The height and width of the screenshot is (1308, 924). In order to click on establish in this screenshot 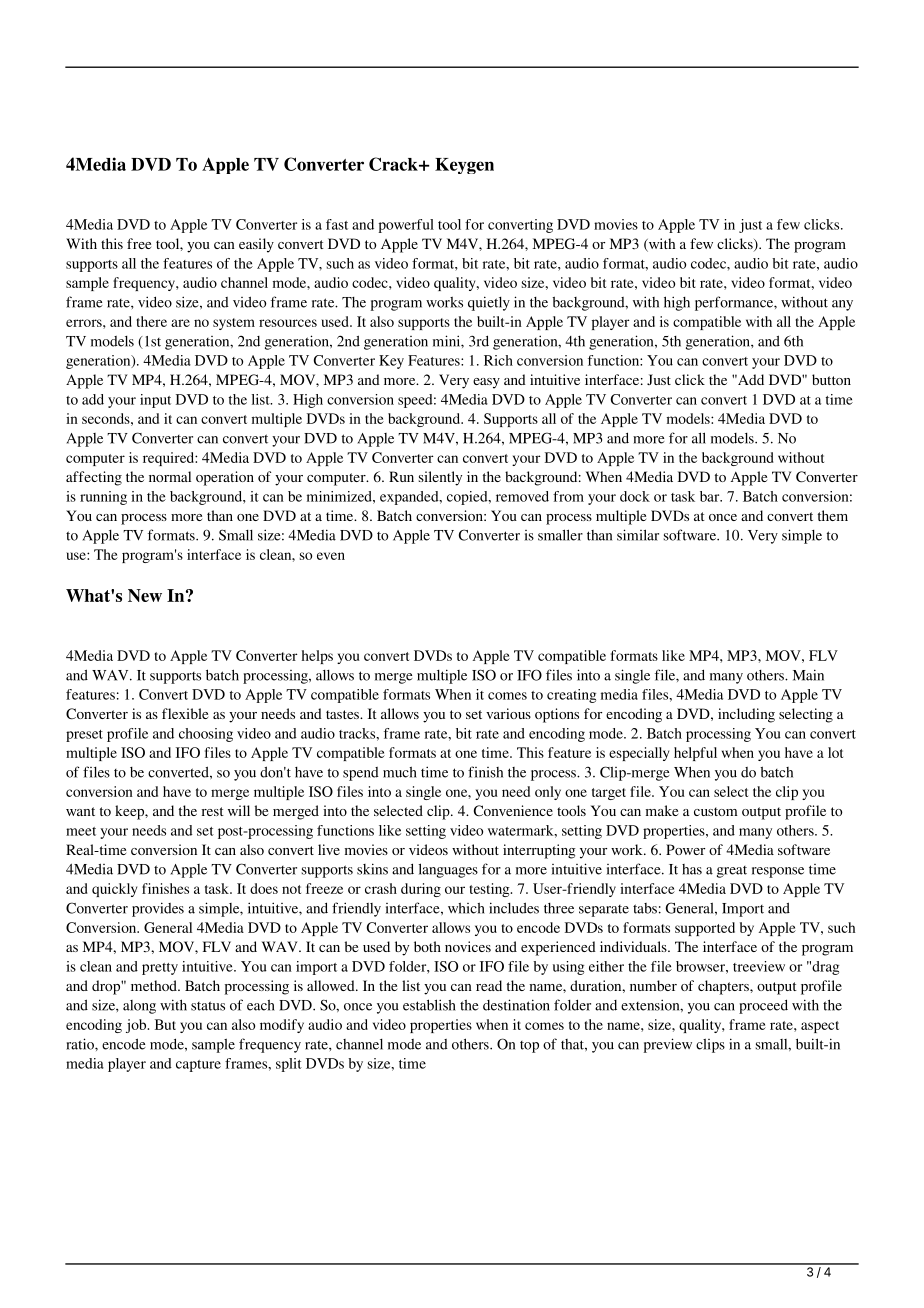, I will do `click(429, 1005)`.
